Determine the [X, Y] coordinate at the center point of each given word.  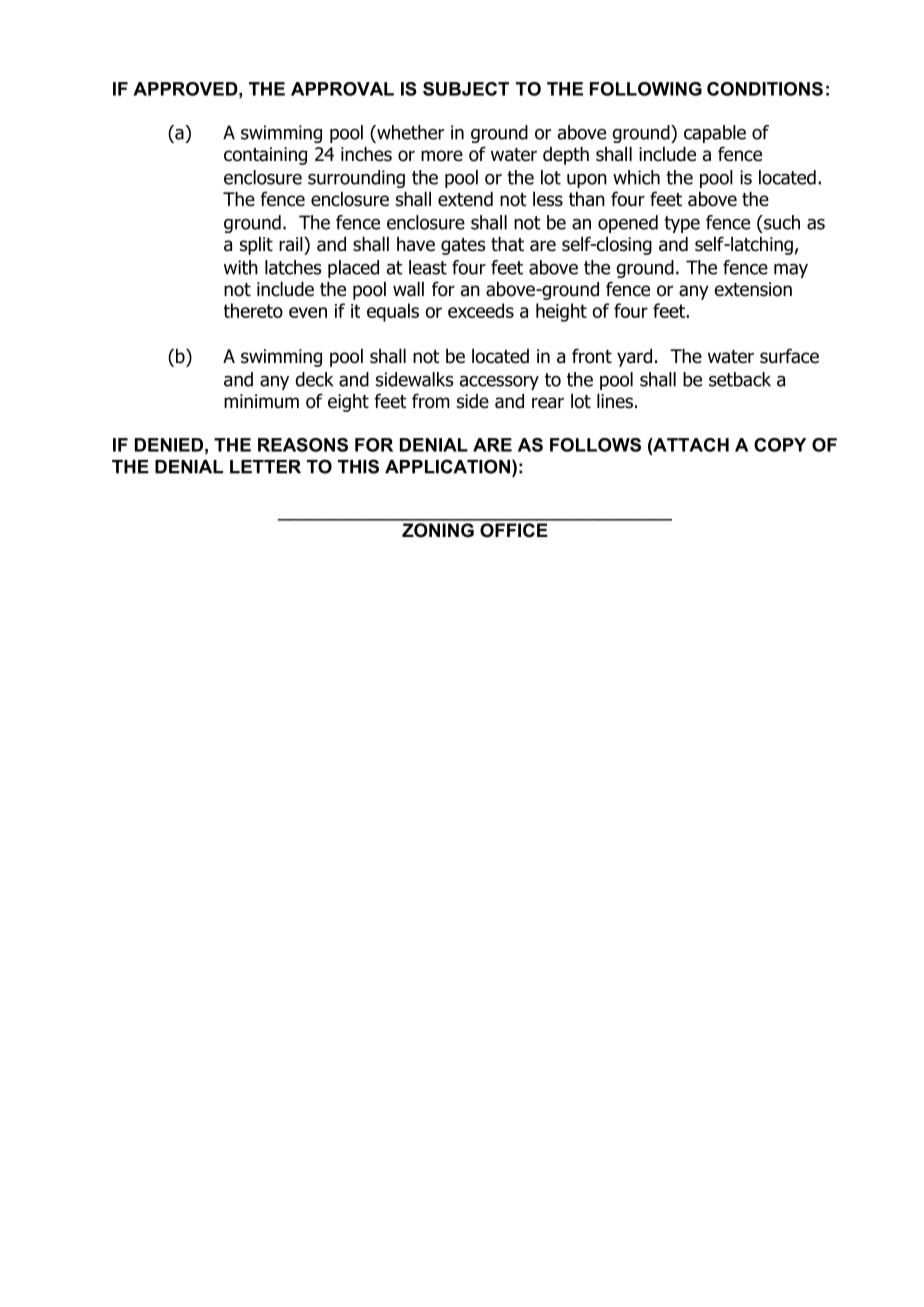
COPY [780, 445]
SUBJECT [466, 89]
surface [789, 356]
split [256, 246]
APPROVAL [342, 89]
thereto [253, 310]
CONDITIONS [765, 89]
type [682, 224]
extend [465, 199]
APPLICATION [447, 466]
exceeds [481, 310]
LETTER [265, 467]
